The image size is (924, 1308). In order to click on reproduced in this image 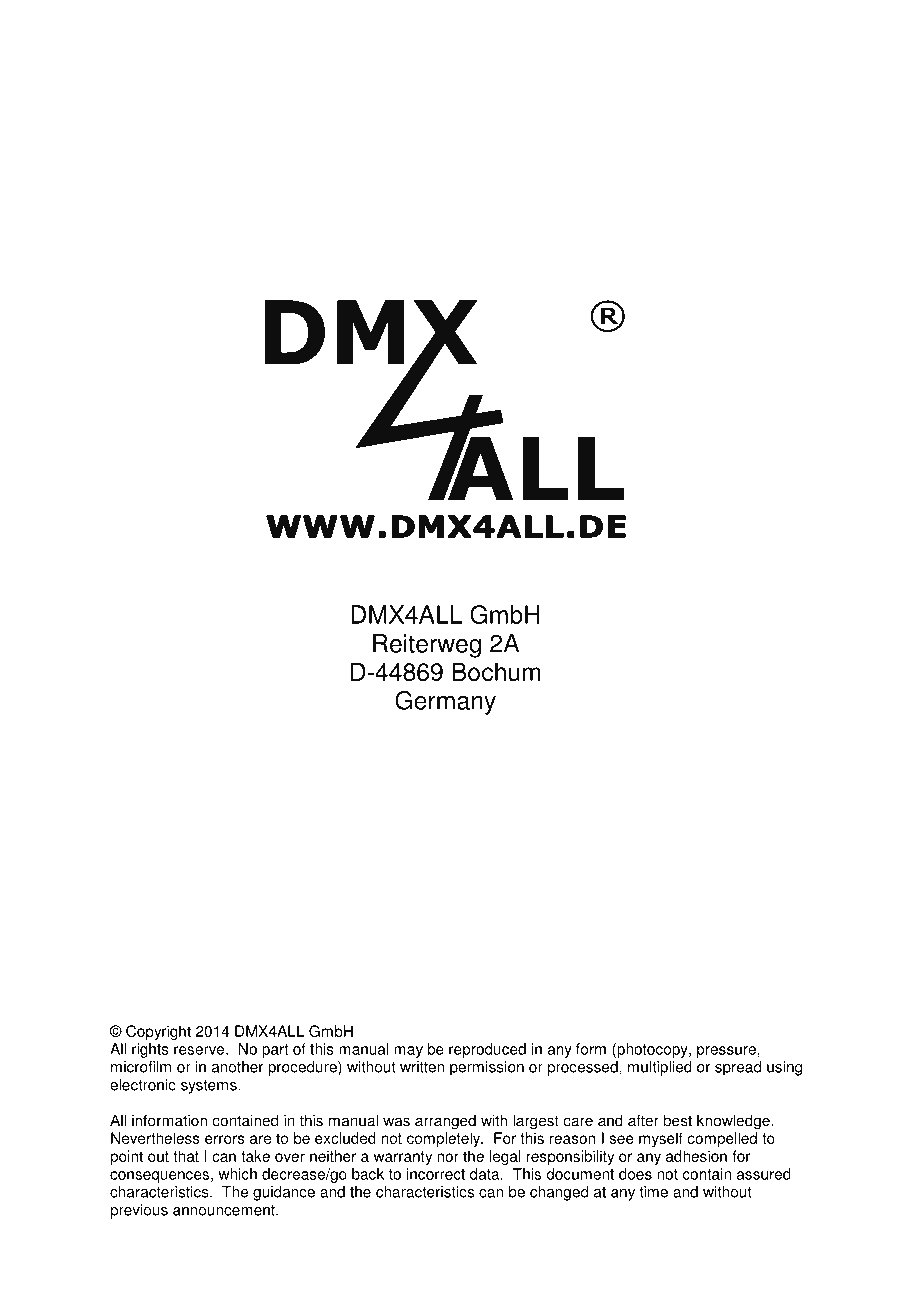, I will do `click(487, 1050)`.
